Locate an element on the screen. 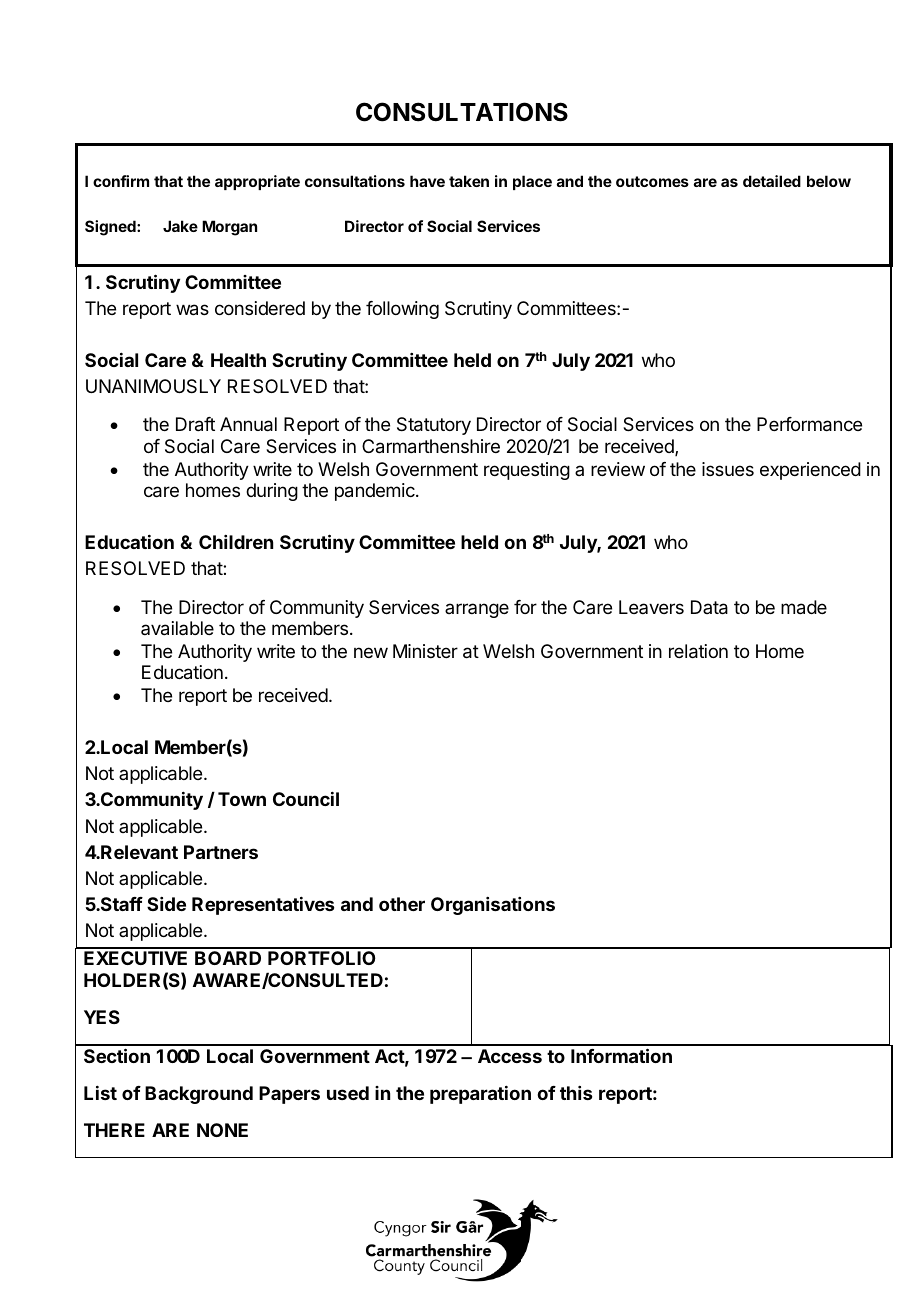 This screenshot has width=924, height=1309. available is located at coordinates (177, 628).
